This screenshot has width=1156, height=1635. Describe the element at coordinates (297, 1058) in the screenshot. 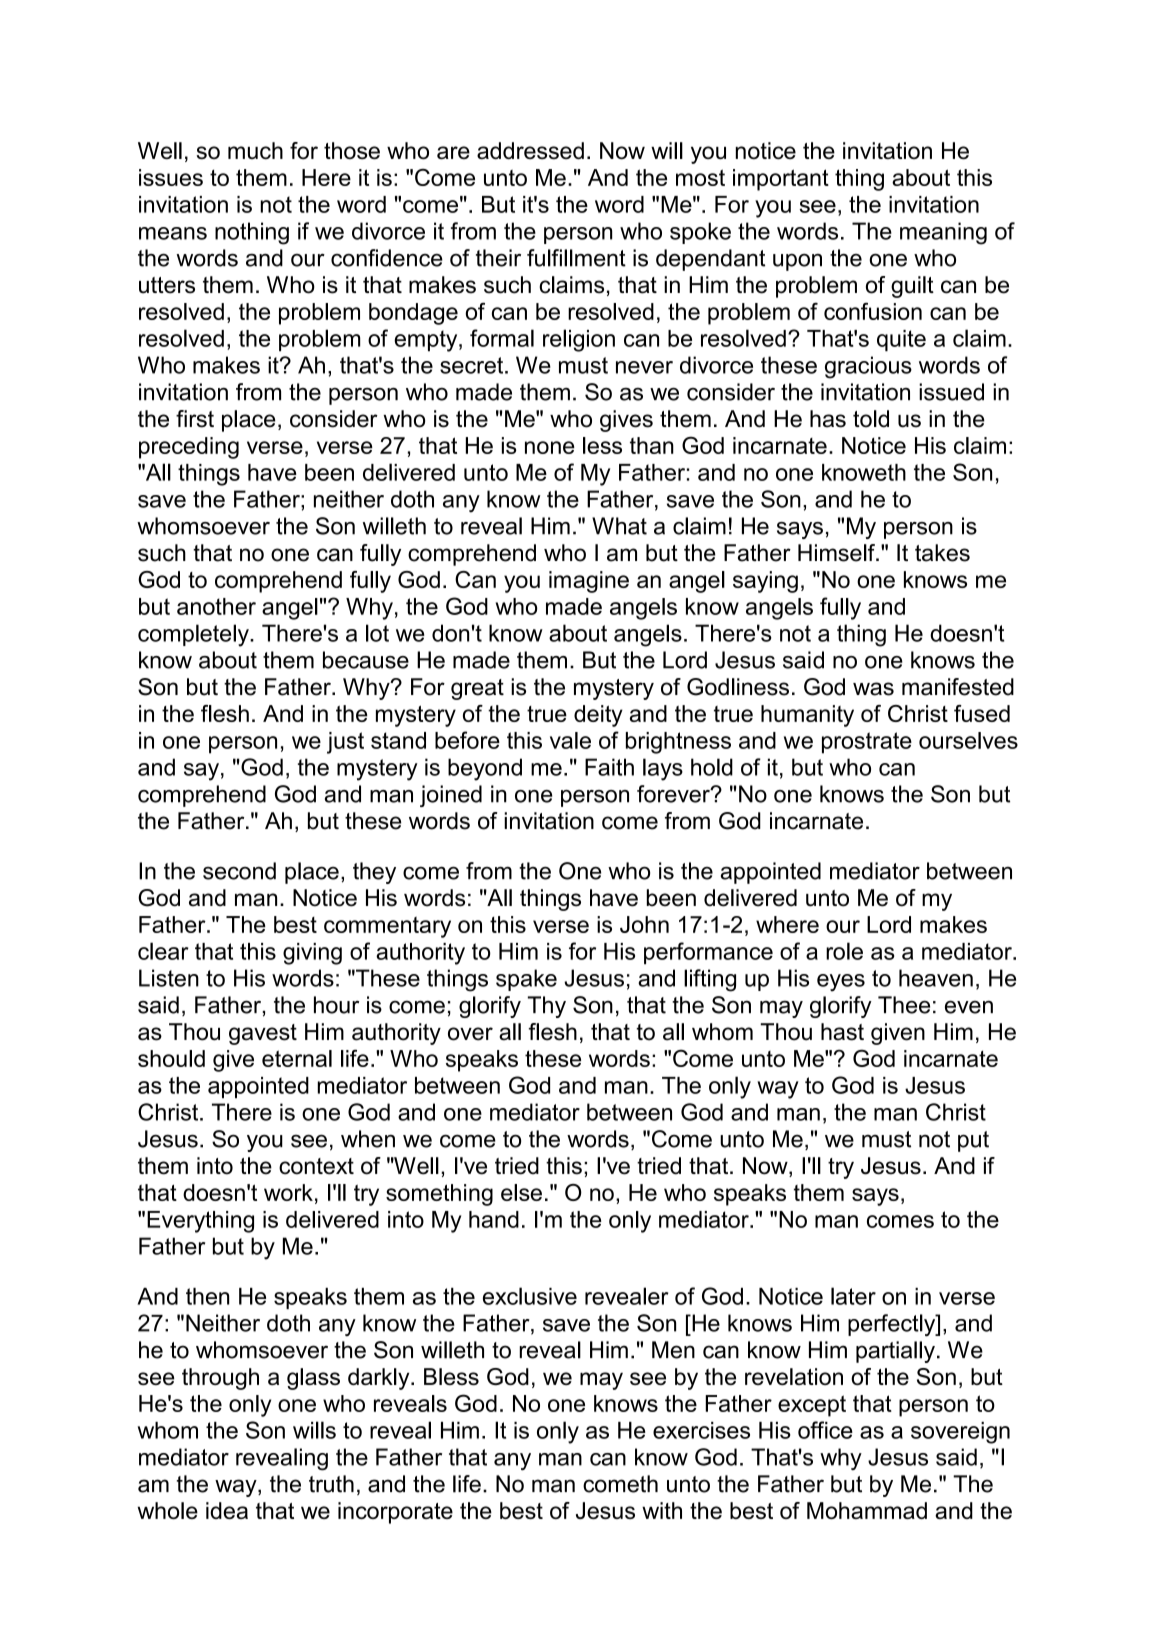

I see `eternal` at that location.
